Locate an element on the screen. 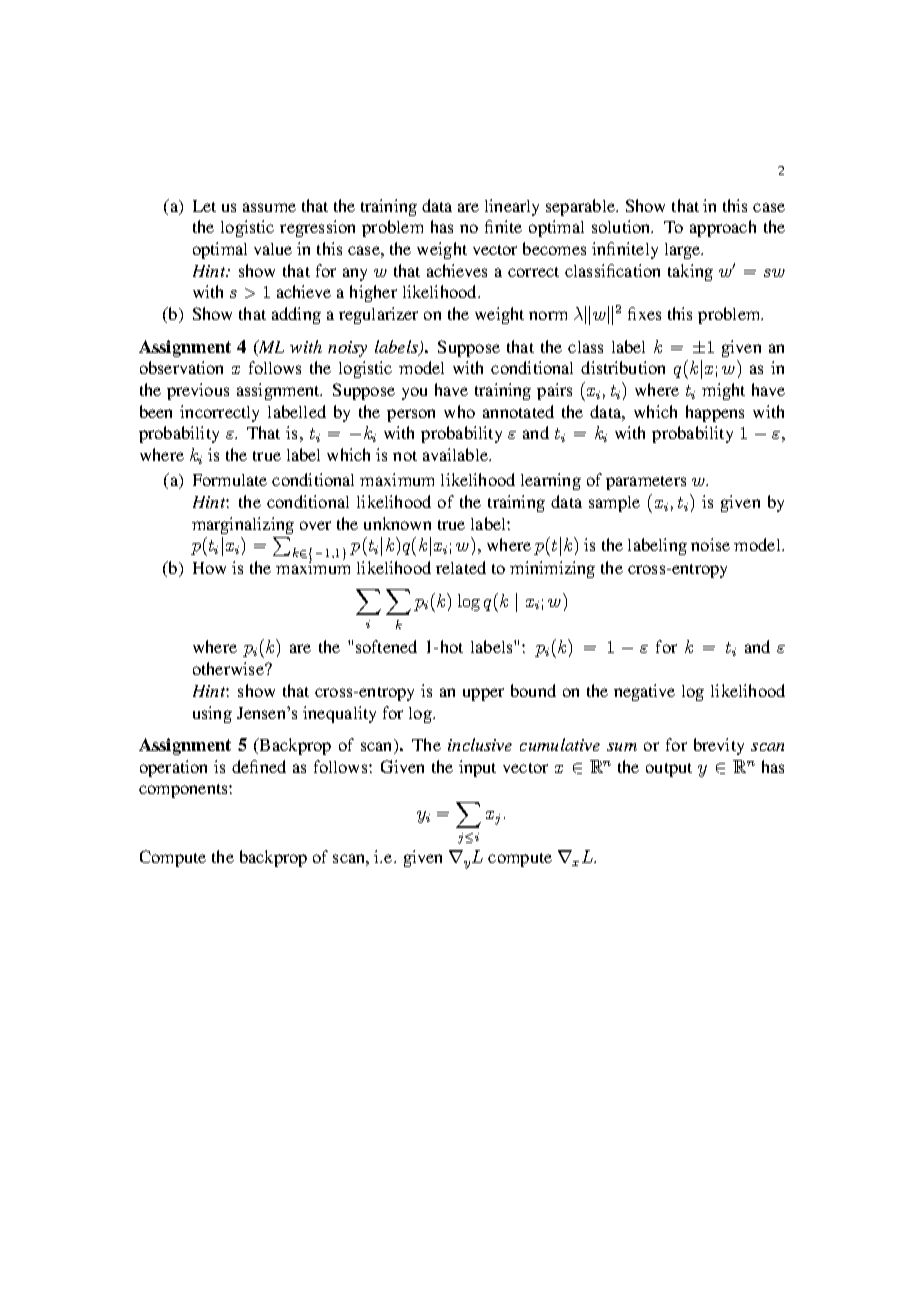 Image resolution: width=924 pixels, height=1308 pixels. noise is located at coordinates (710, 544).
